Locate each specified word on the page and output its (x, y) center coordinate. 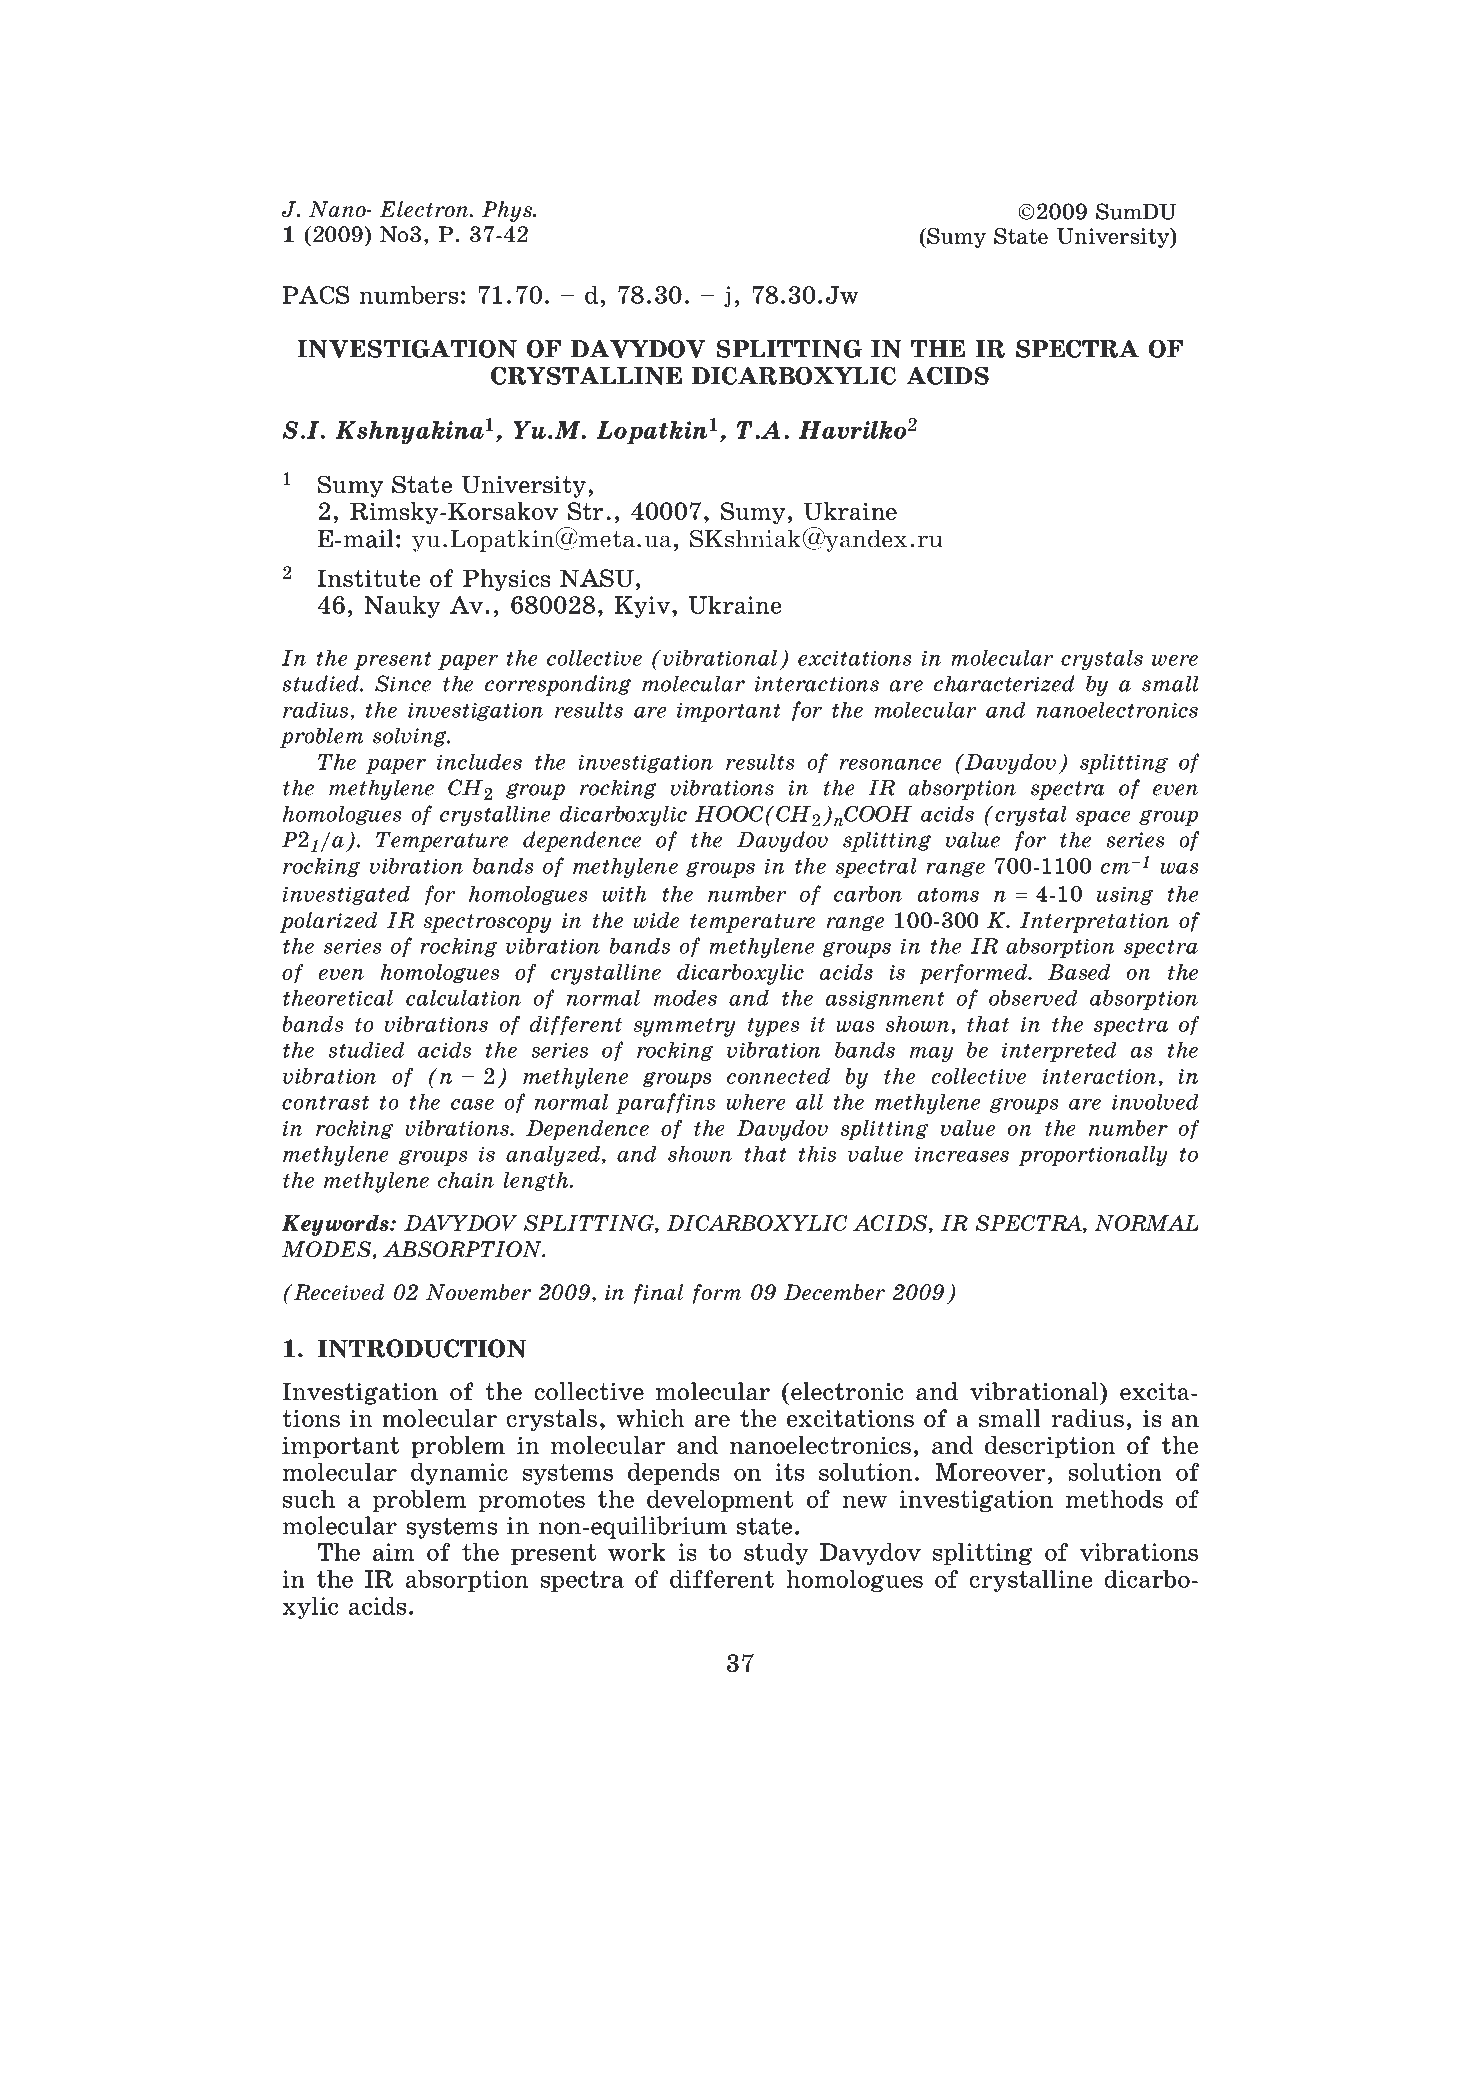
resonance (890, 764)
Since (403, 683)
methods (1114, 1498)
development (720, 1500)
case (472, 1104)
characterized (1004, 683)
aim (394, 1552)
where (756, 1102)
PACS (316, 295)
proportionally (1093, 1156)
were (1175, 660)
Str (586, 511)
